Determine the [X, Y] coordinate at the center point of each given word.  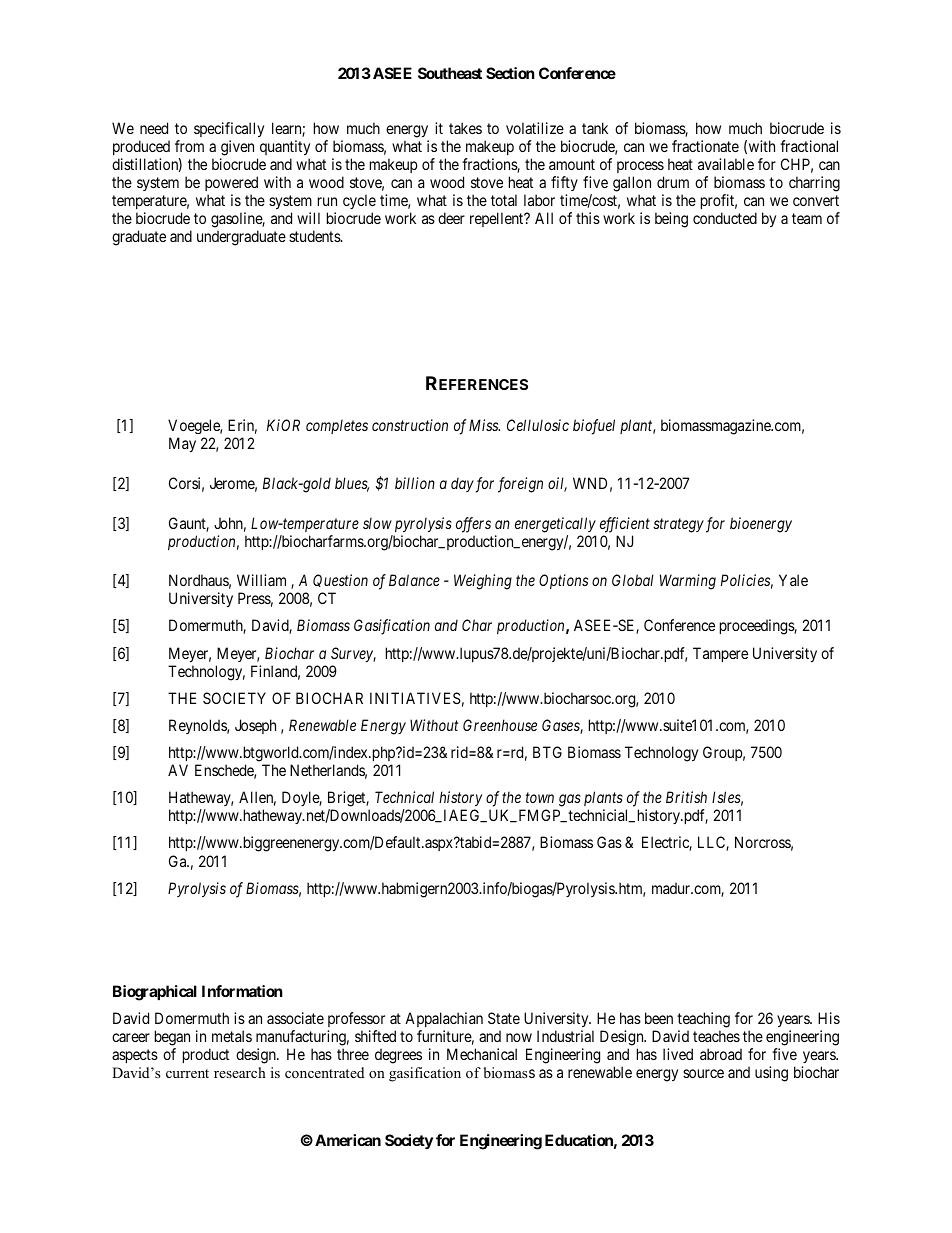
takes [465, 128]
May [182, 444]
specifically [229, 131]
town [540, 798]
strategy [678, 525]
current [187, 1073]
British [686, 797]
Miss [484, 425]
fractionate [705, 146]
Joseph [255, 726]
